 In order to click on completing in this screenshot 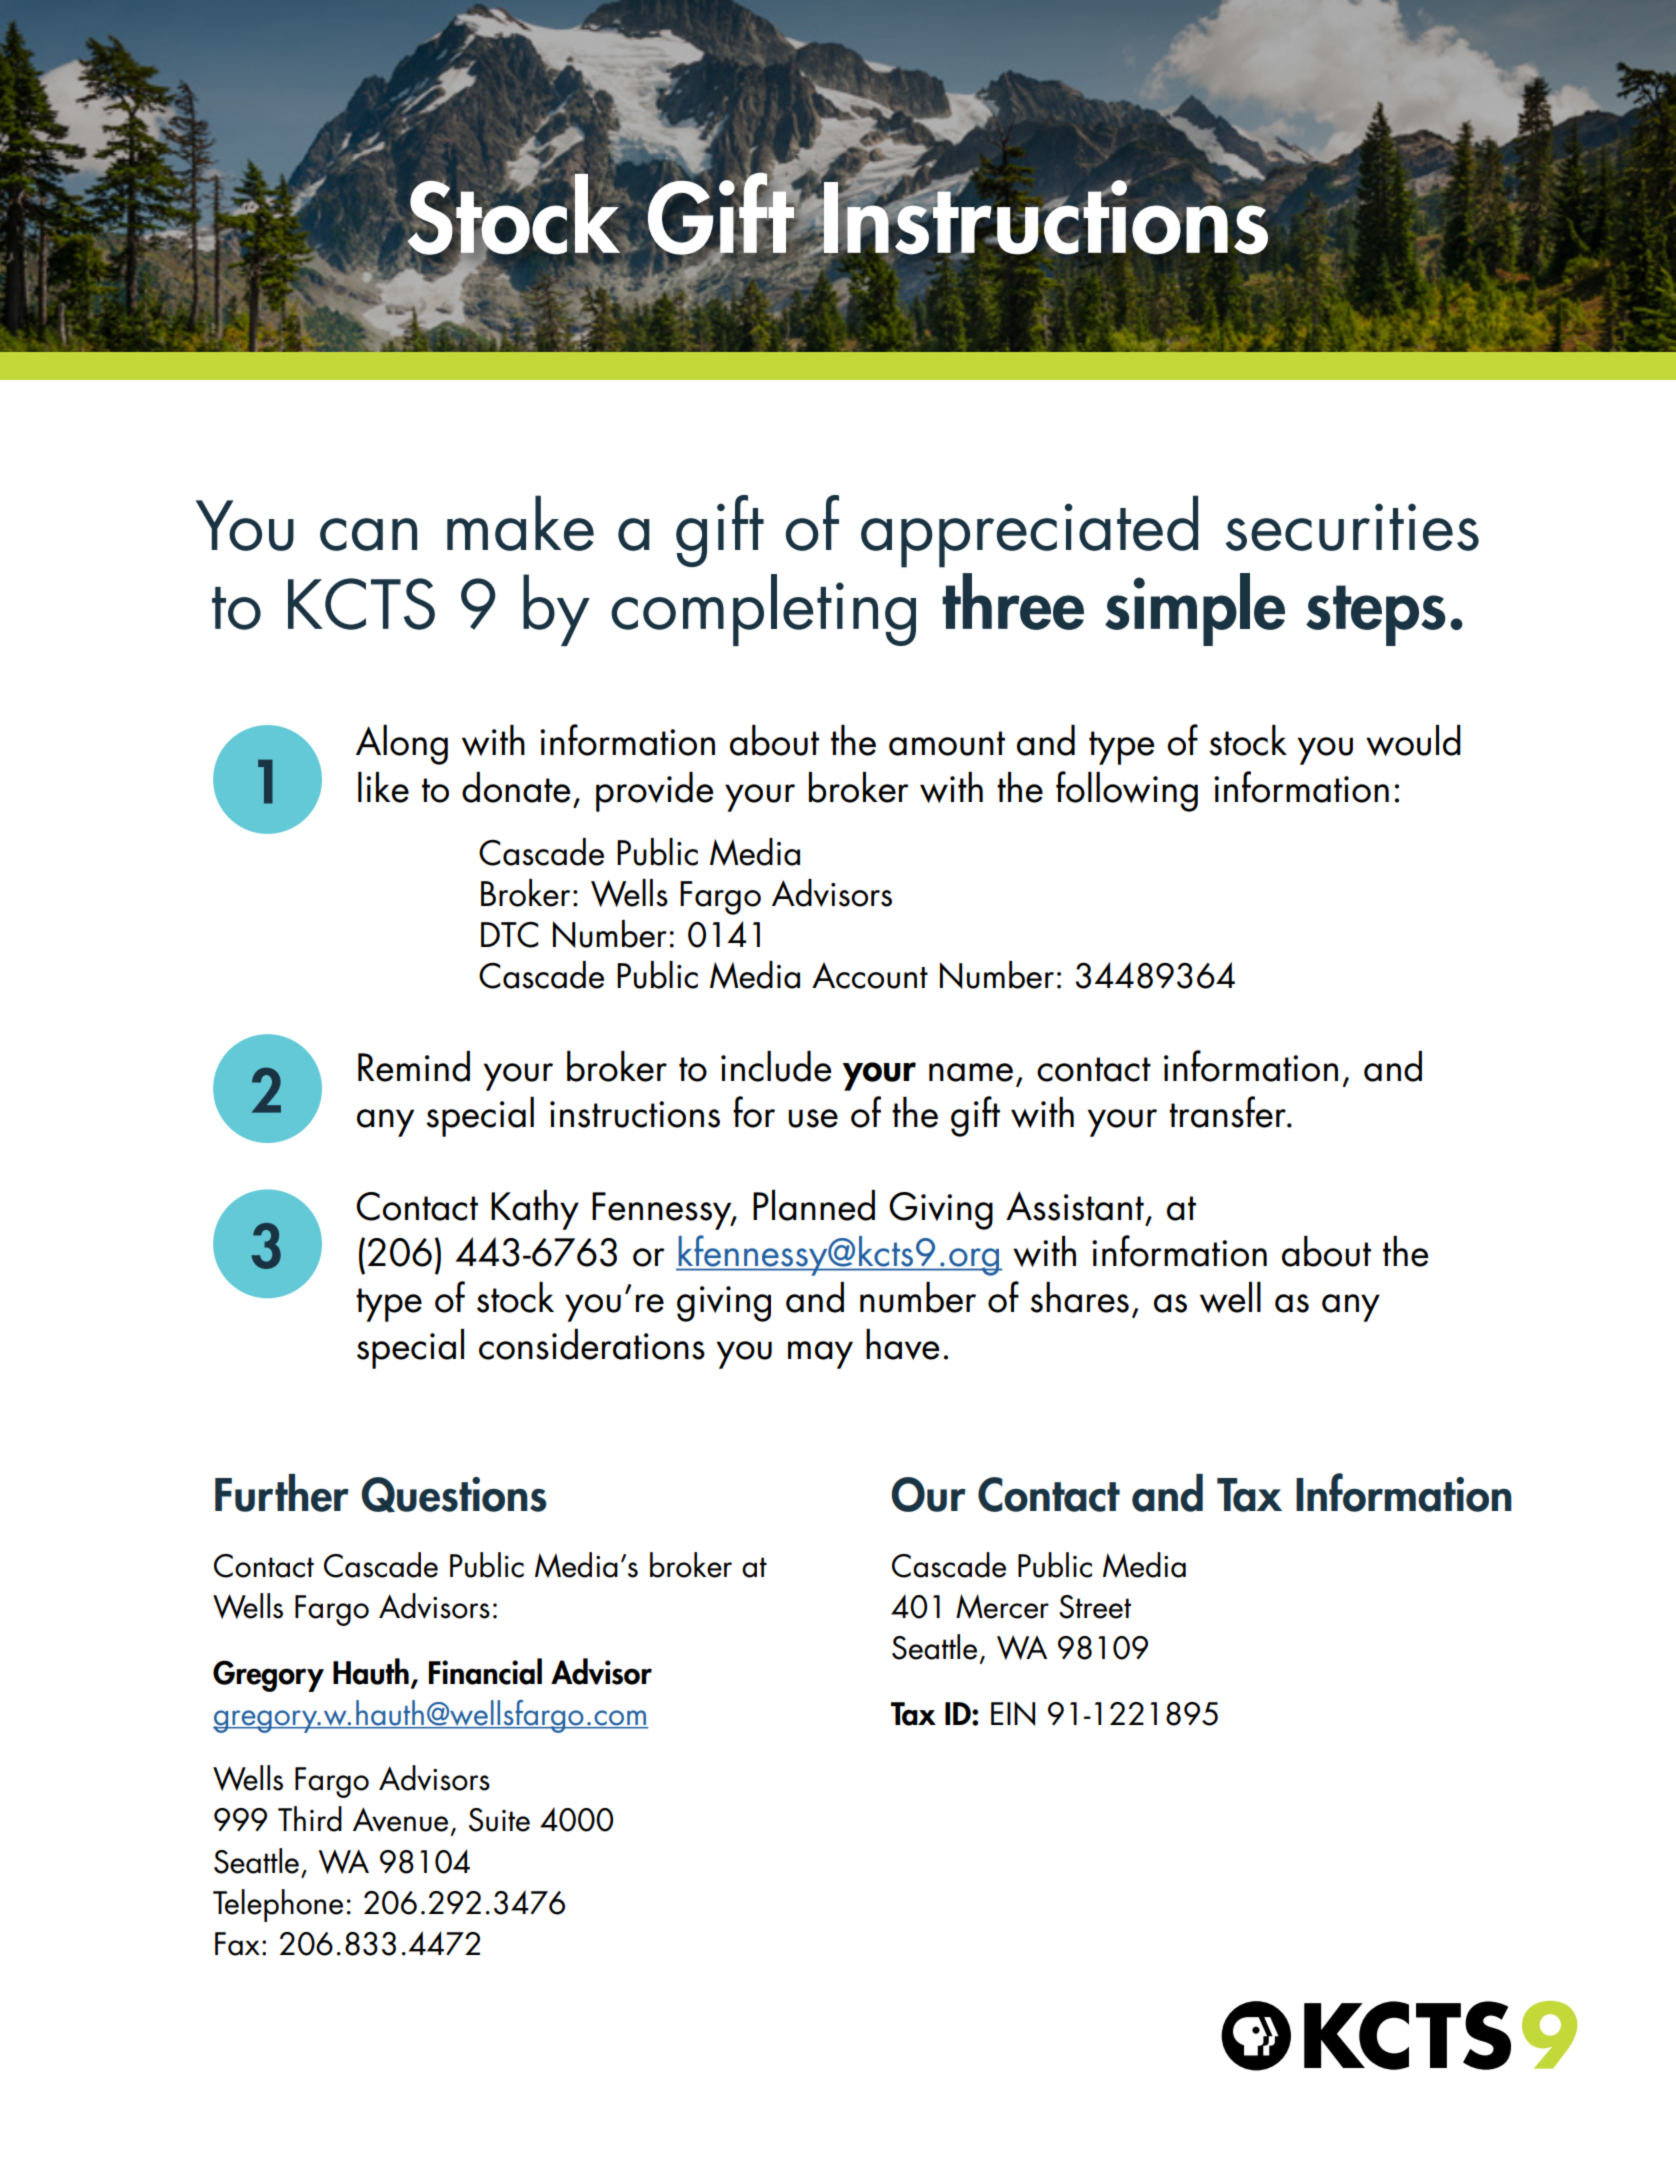, I will do `click(763, 610)`.
